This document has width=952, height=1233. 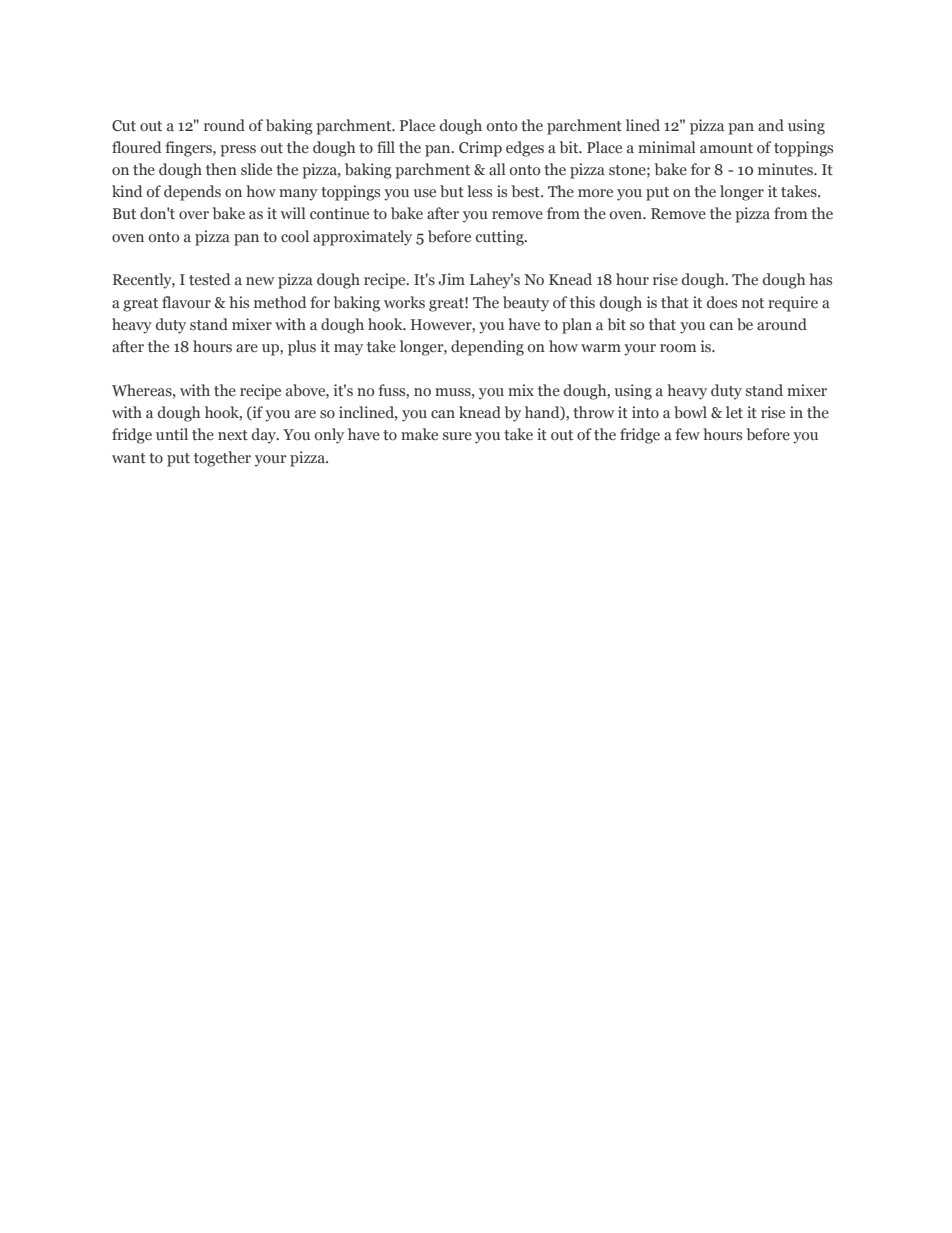 What do you see at coordinates (595, 193) in the document?
I see `more` at bounding box center [595, 193].
